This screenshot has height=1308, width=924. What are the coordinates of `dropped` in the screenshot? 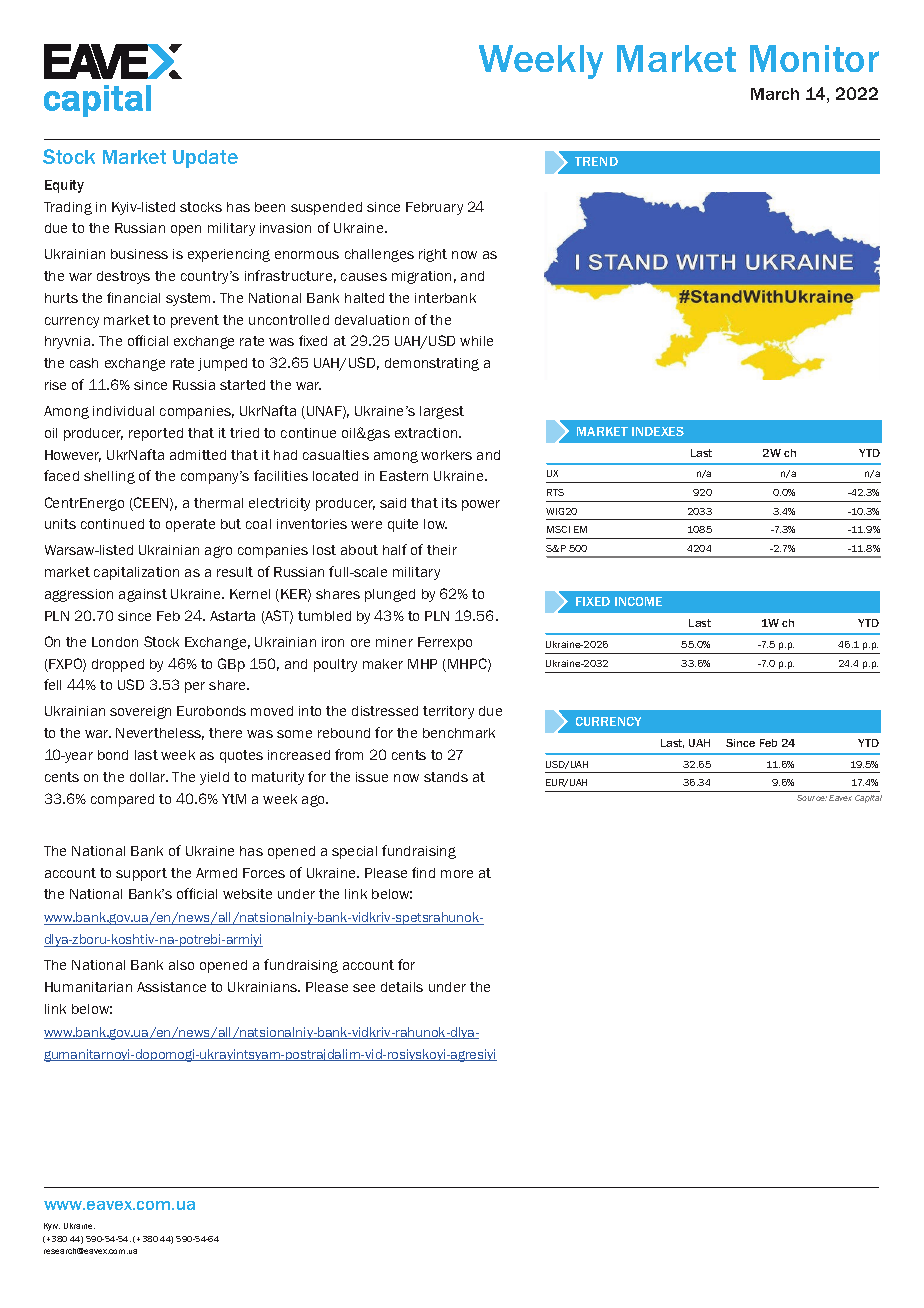 It's located at (118, 665).
